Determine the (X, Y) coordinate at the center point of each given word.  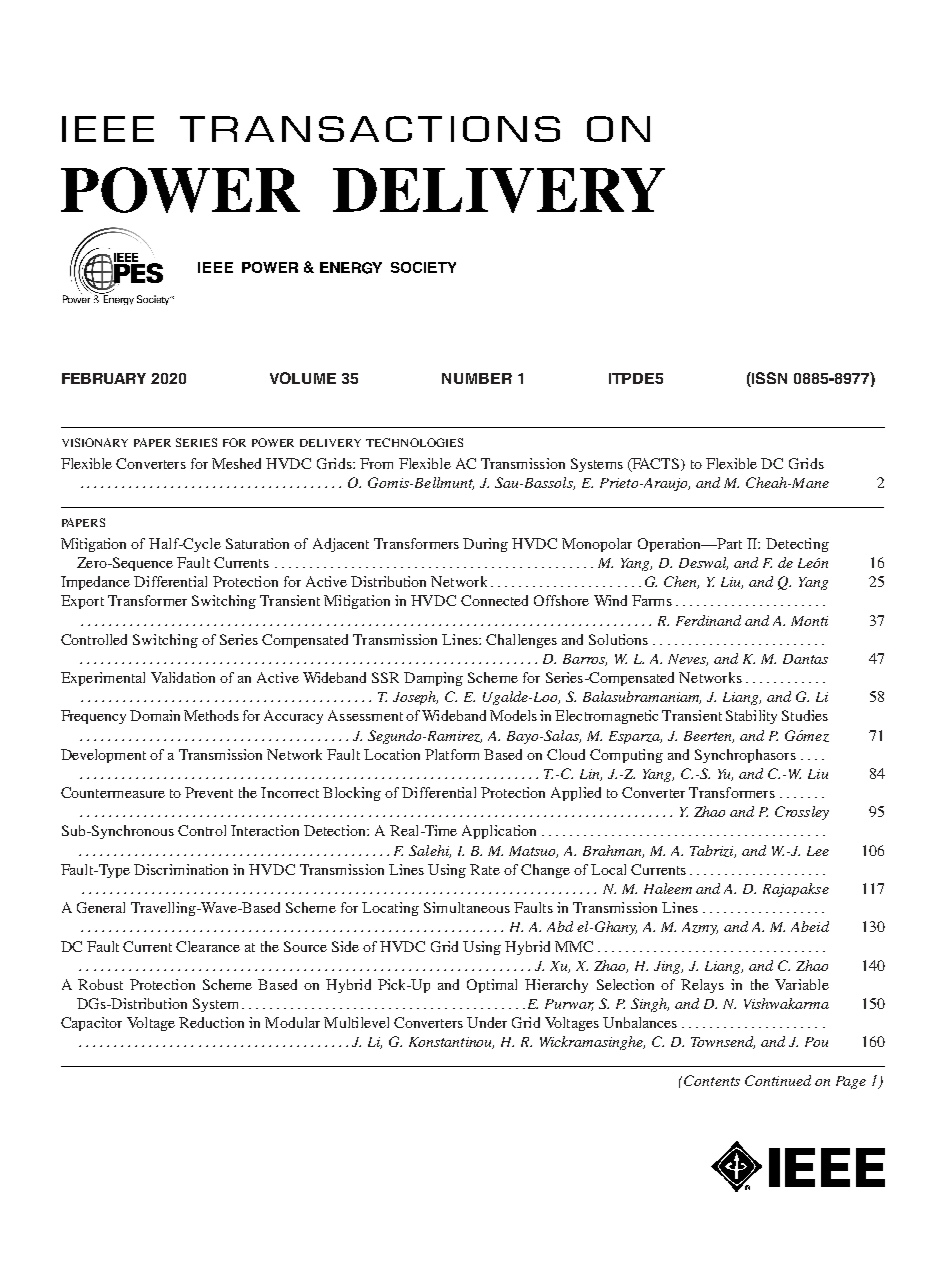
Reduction (211, 1022)
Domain (155, 715)
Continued (778, 1080)
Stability (751, 717)
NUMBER (477, 378)
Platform (452, 754)
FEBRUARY (104, 378)
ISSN (769, 378)
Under (487, 1022)
